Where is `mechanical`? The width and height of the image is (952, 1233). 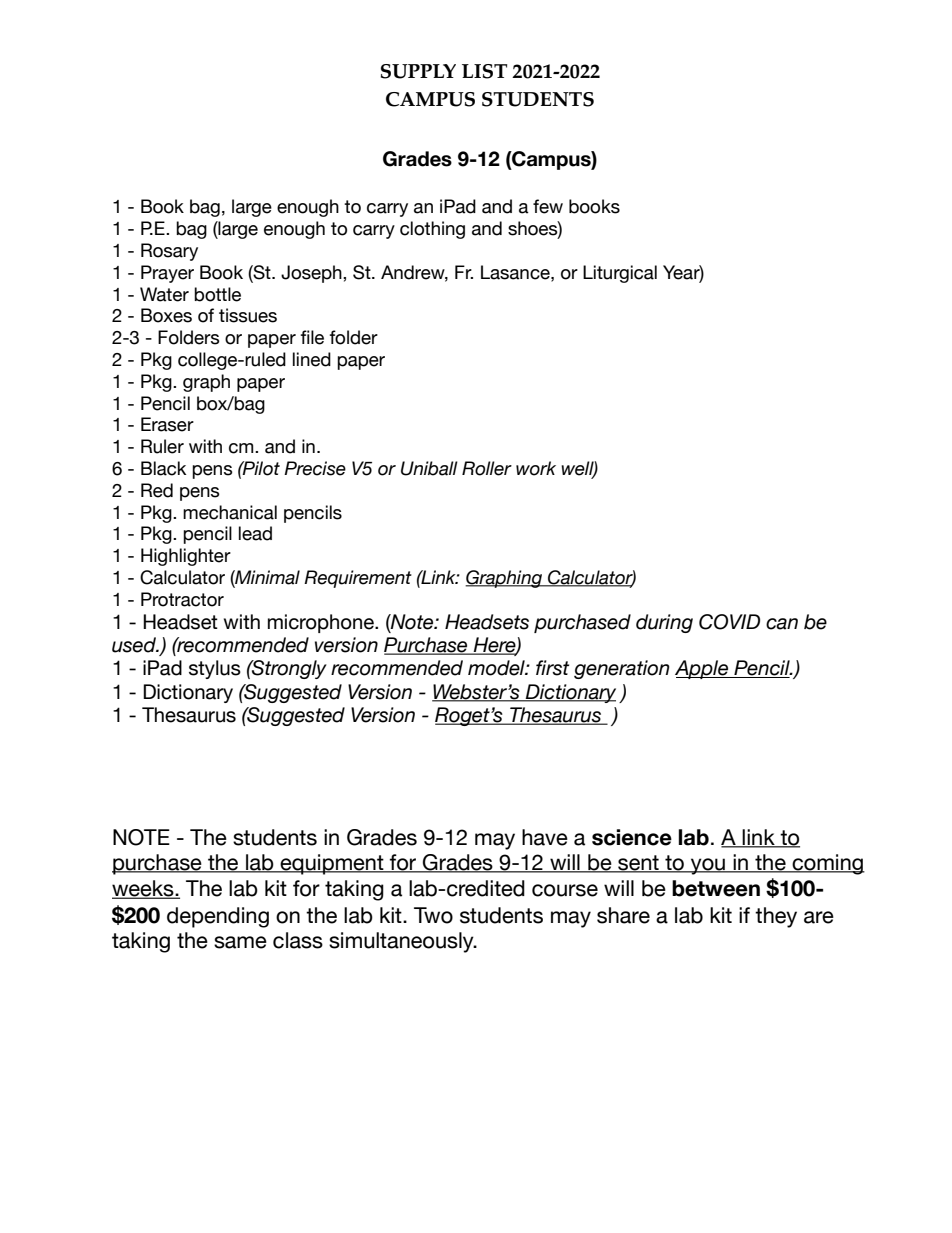 mechanical is located at coordinates (230, 512).
